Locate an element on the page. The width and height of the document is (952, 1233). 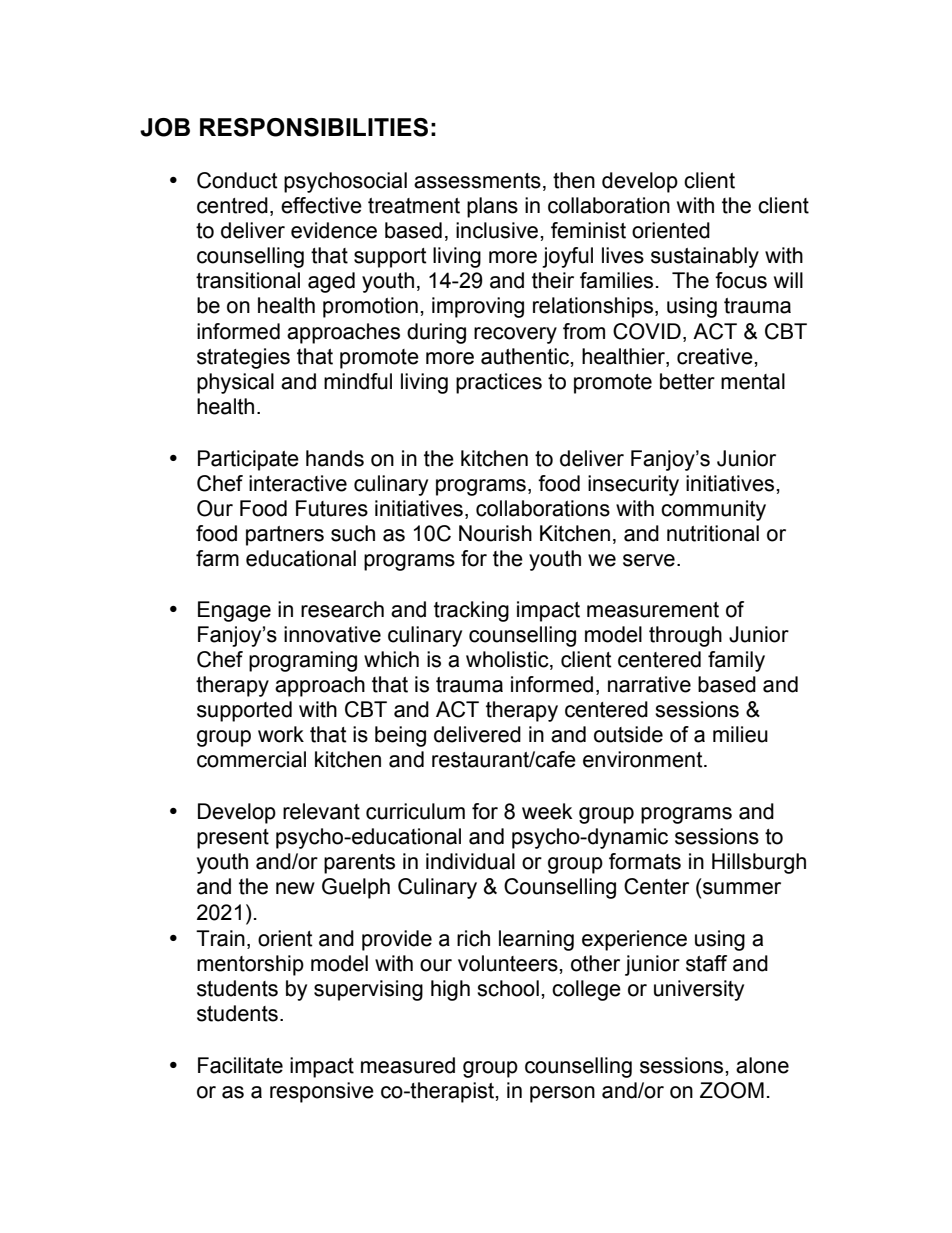
assessments is located at coordinates (477, 181).
